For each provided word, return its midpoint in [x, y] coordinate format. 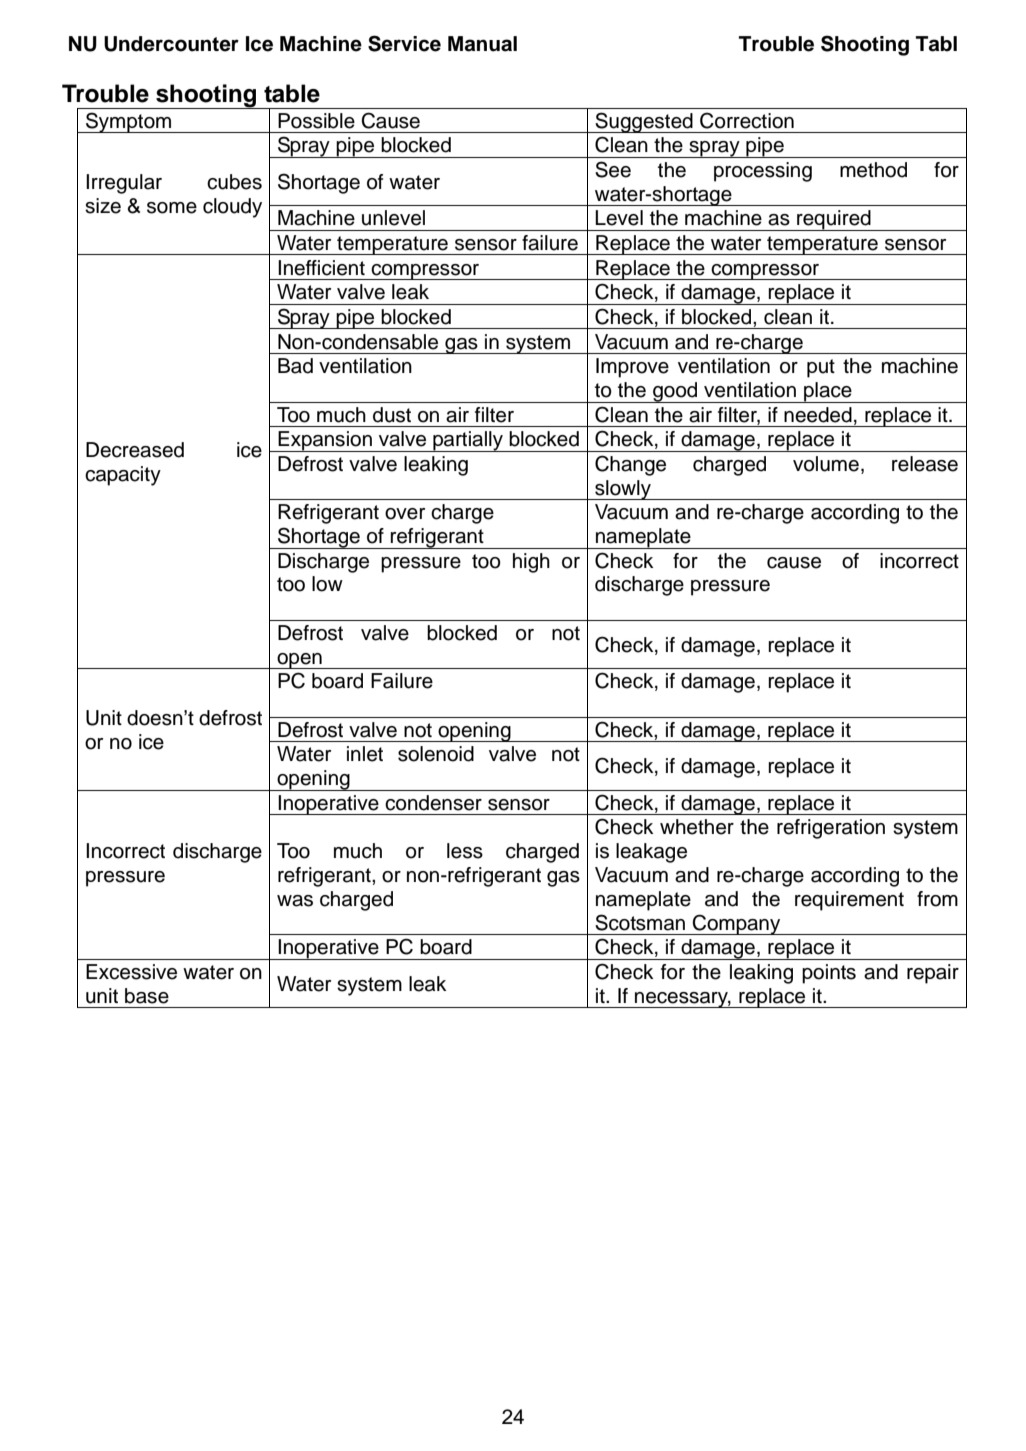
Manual [482, 44]
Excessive [131, 972]
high [531, 563]
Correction [747, 120]
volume [826, 464]
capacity [123, 476]
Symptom [129, 122]
